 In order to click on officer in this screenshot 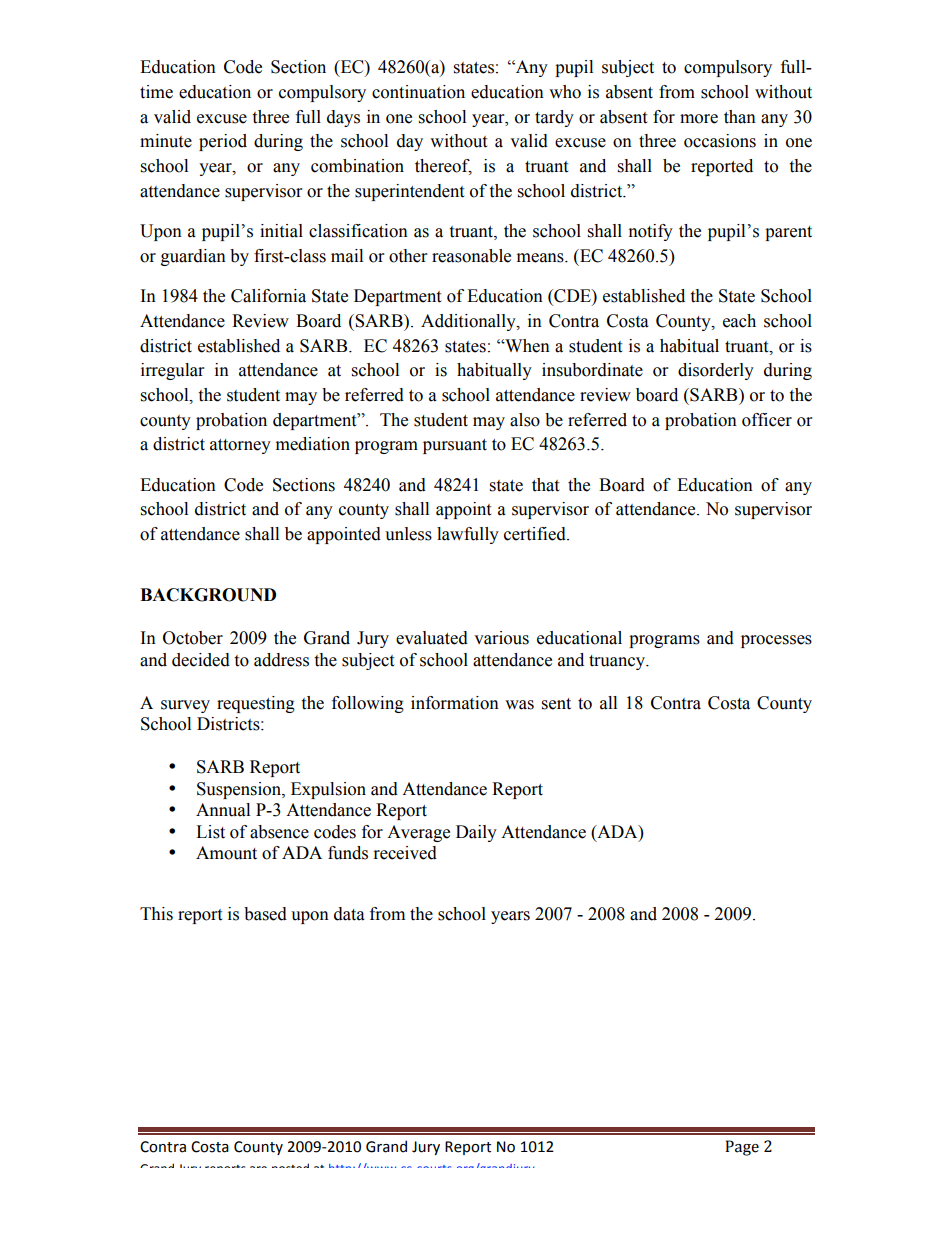, I will do `click(767, 420)`.
